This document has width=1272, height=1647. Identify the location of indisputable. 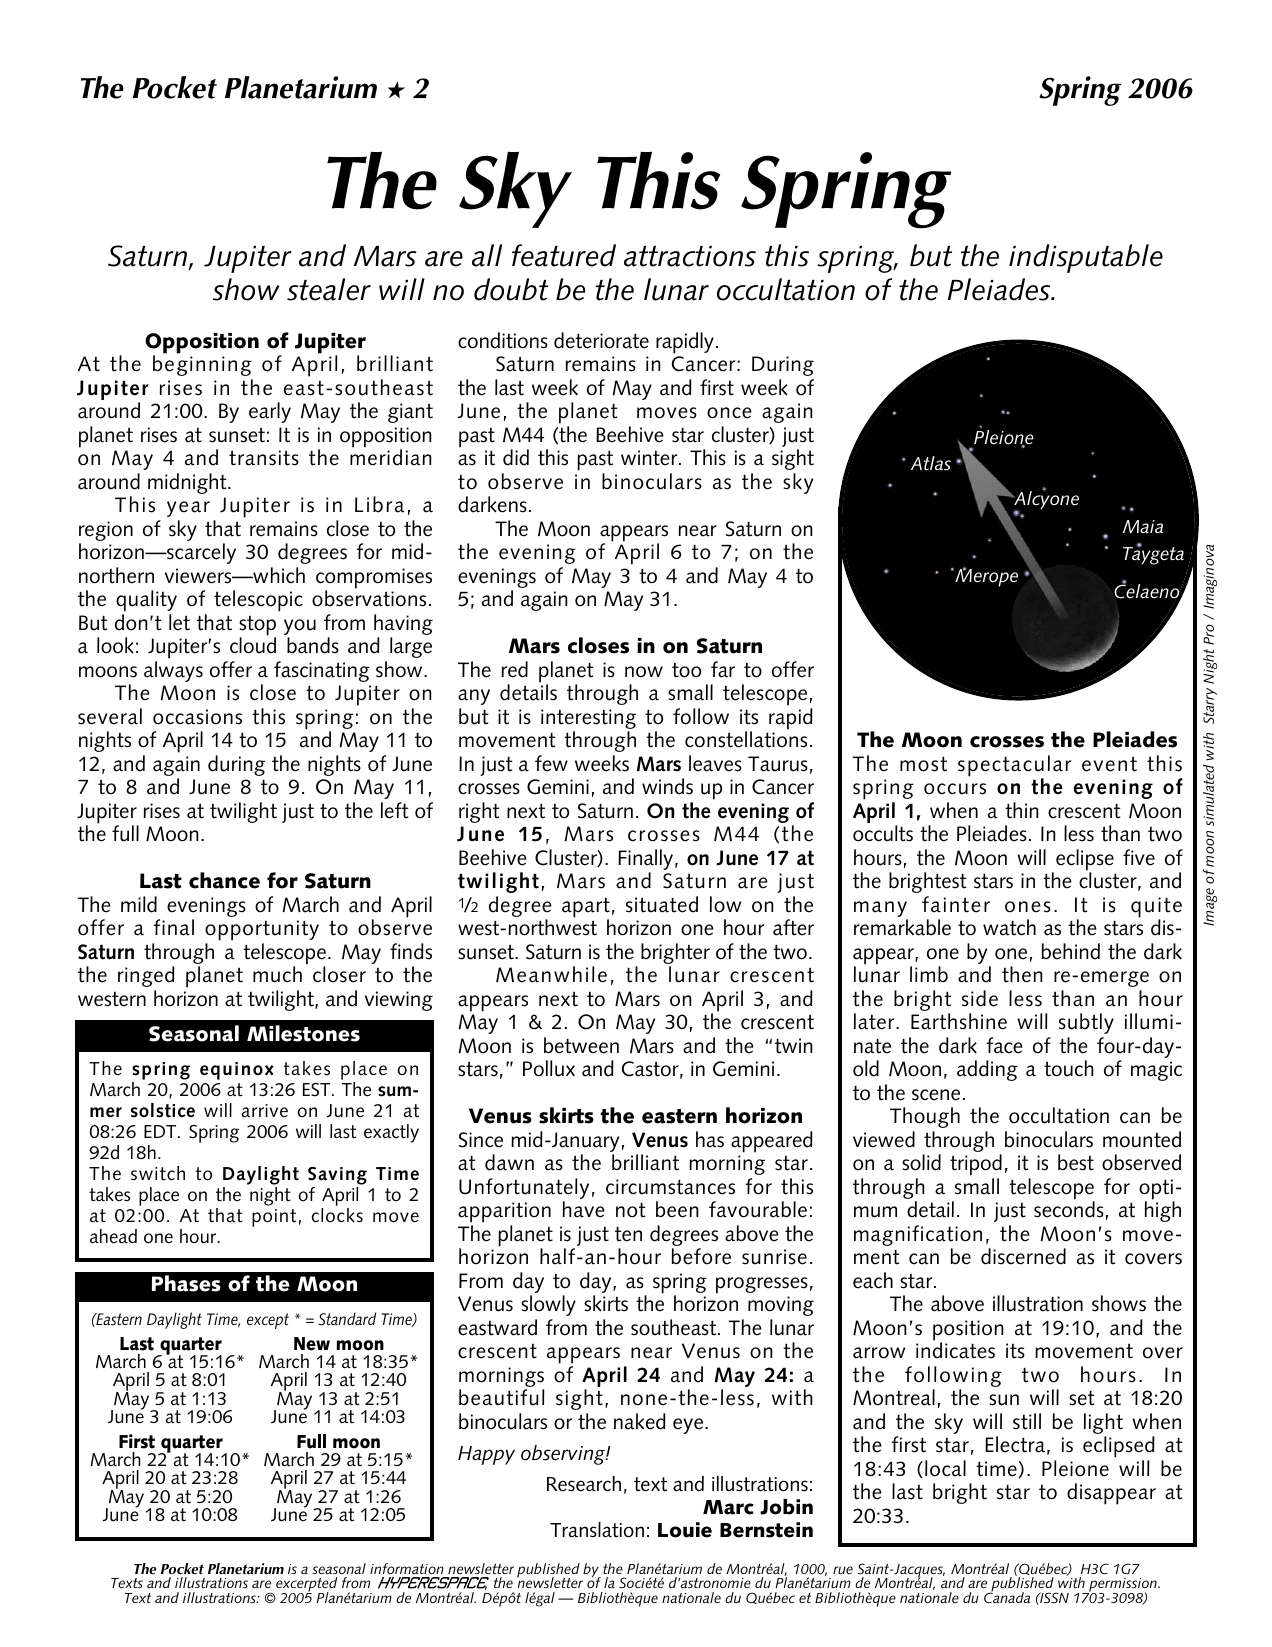
(1086, 258).
